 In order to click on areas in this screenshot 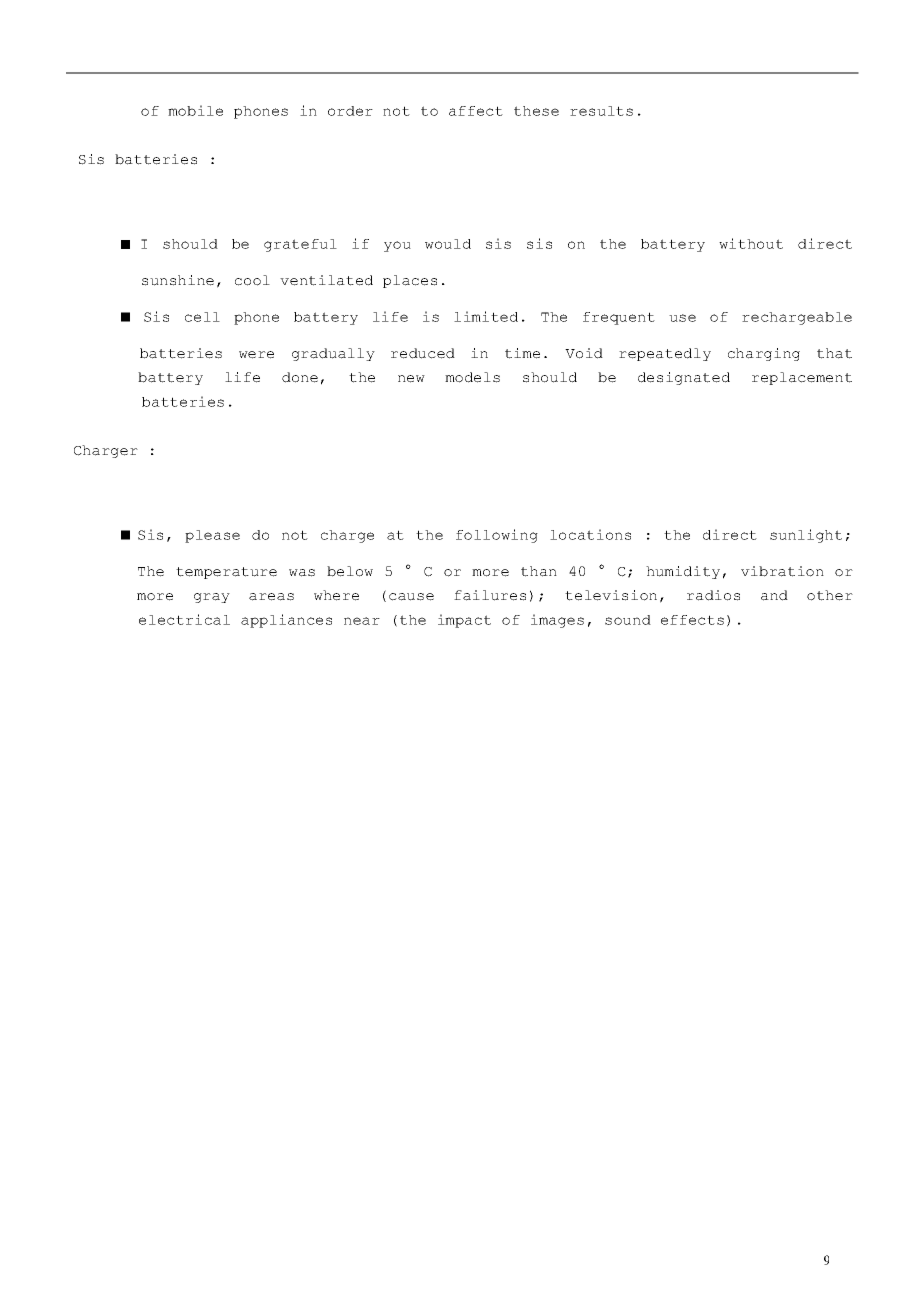, I will do `click(271, 597)`.
